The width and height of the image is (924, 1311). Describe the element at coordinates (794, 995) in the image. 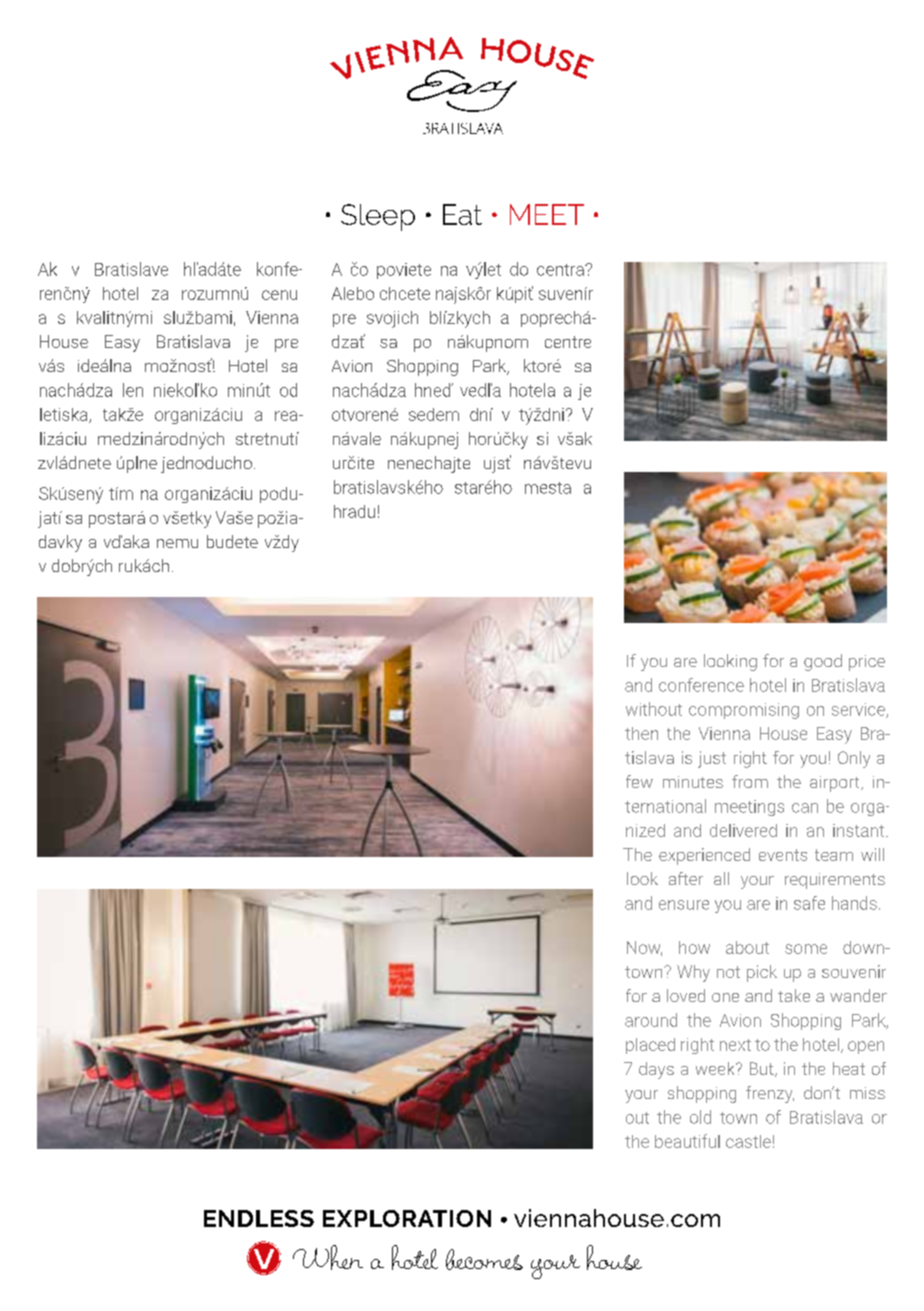

I see `take` at that location.
